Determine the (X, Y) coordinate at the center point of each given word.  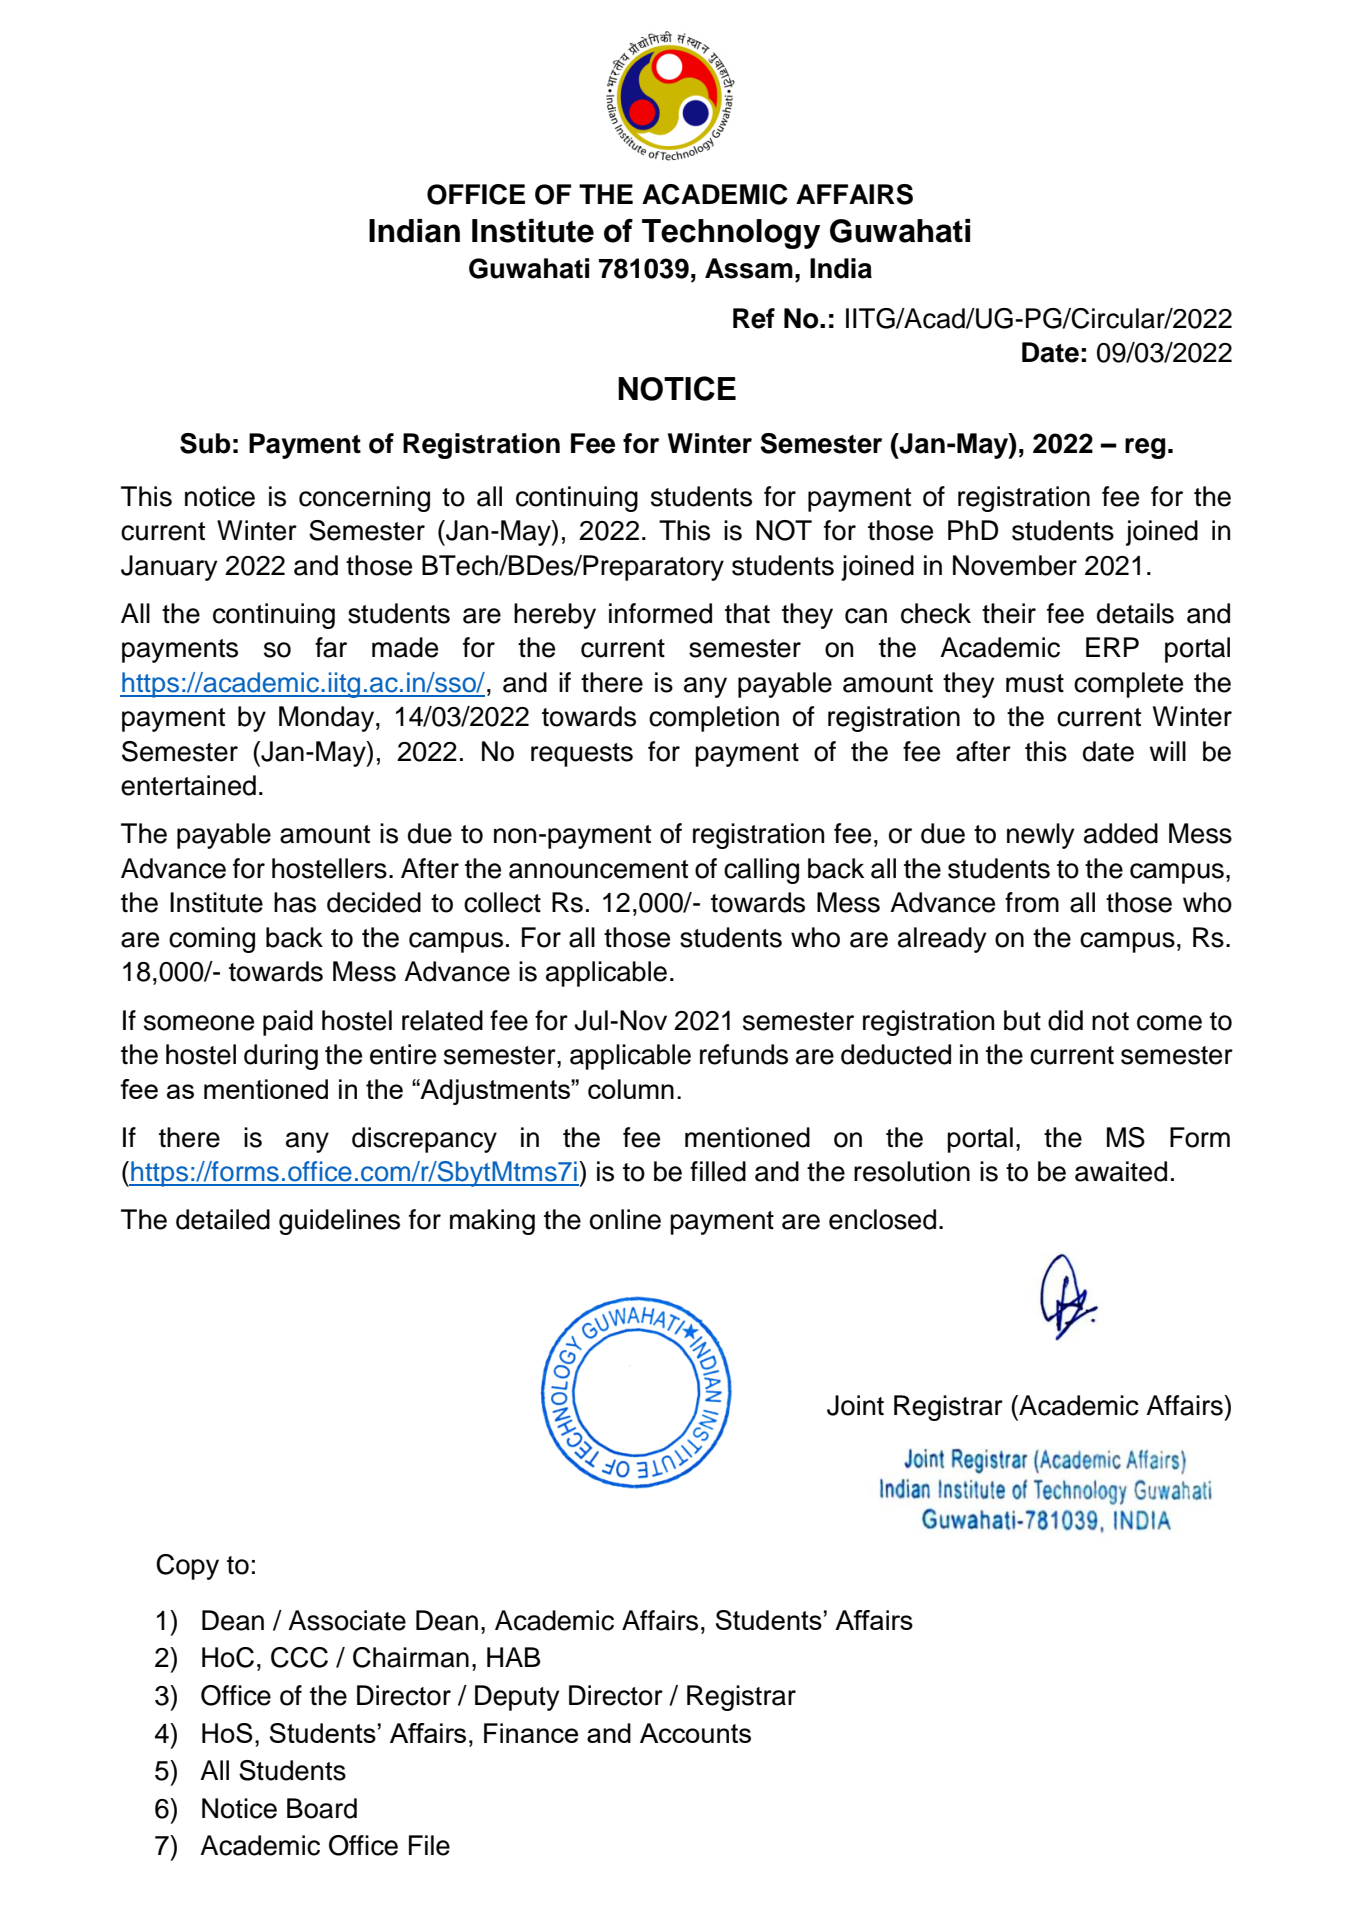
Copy (187, 1567)
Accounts (695, 1733)
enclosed (882, 1219)
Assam (749, 268)
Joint (855, 1405)
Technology (731, 234)
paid (288, 1023)
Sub (205, 443)
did (1065, 1020)
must (1035, 683)
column (631, 1089)
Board (322, 1808)
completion (714, 719)
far (331, 647)
